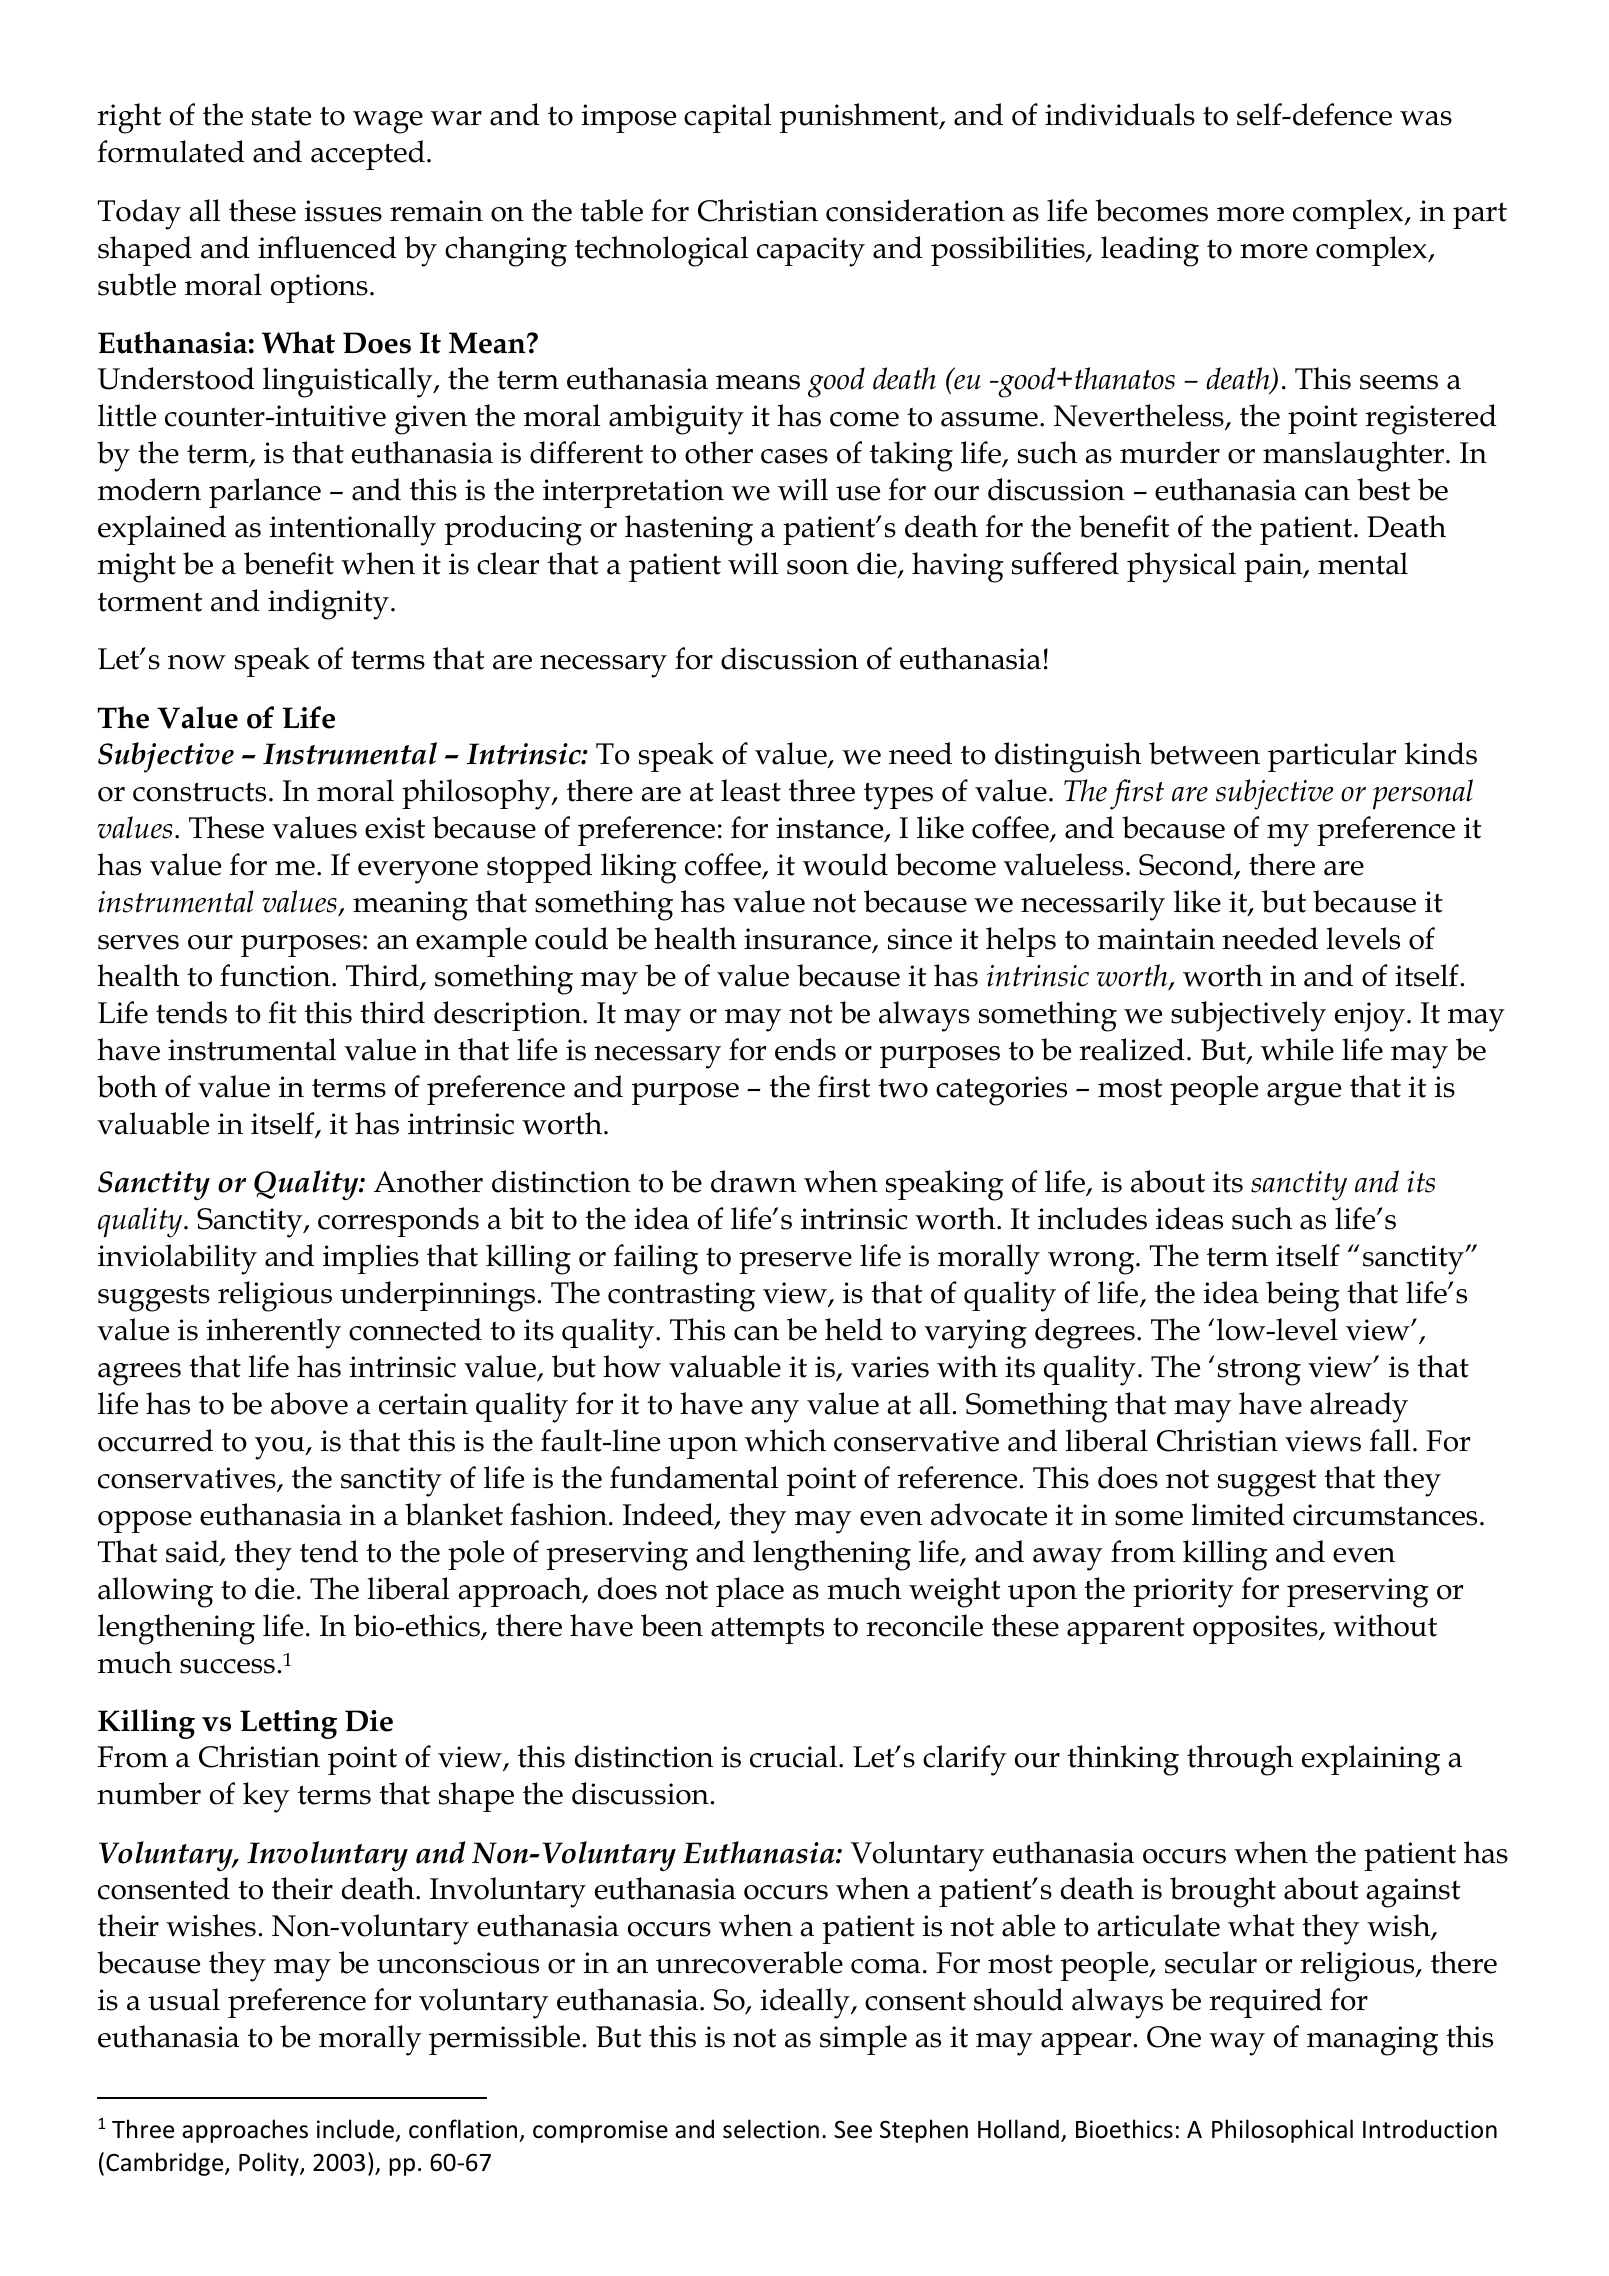 Image resolution: width=1609 pixels, height=2276 pixels. What do you see at coordinates (273, 1333) in the screenshot?
I see `inherently` at bounding box center [273, 1333].
